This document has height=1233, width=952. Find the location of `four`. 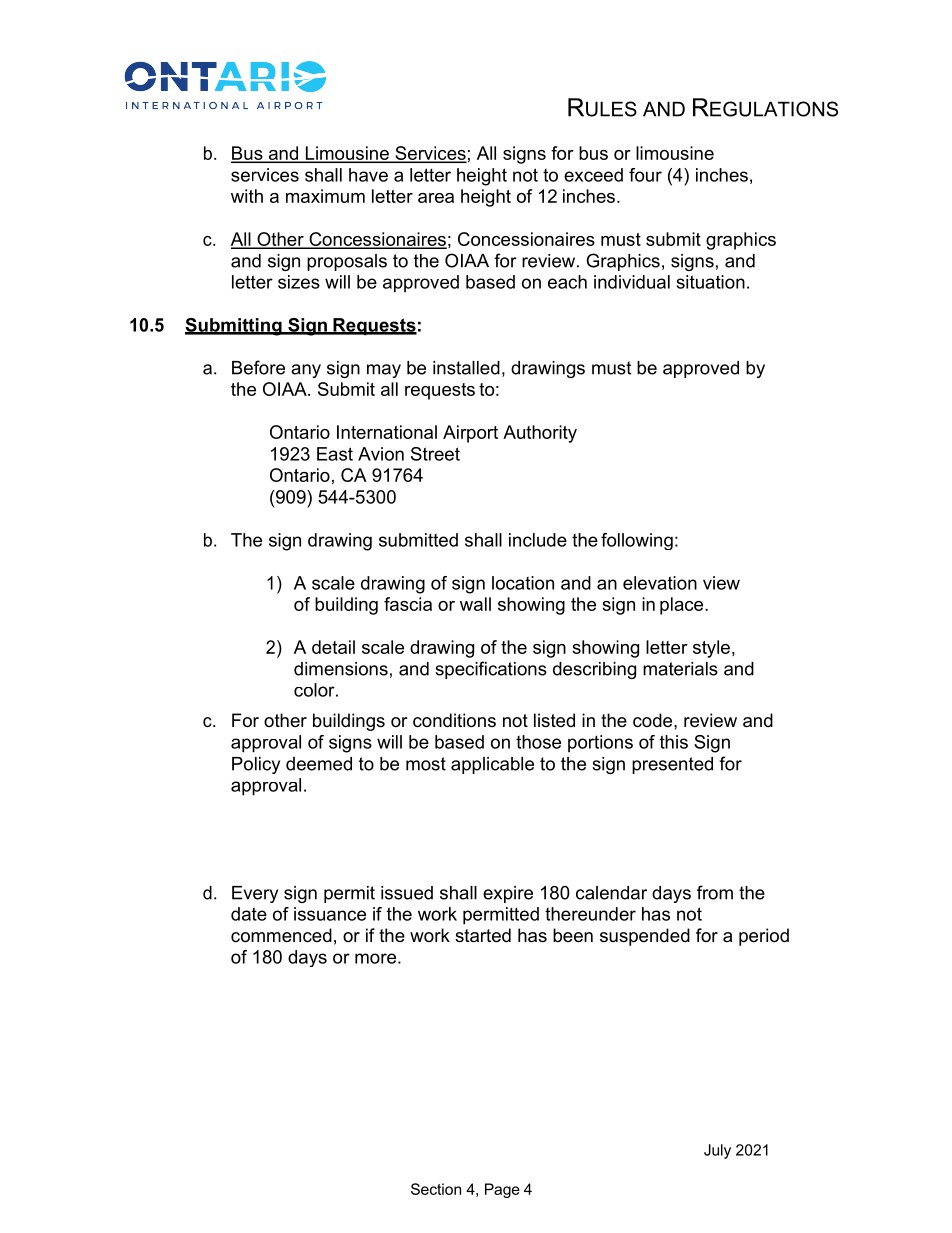

four is located at coordinates (645, 175).
